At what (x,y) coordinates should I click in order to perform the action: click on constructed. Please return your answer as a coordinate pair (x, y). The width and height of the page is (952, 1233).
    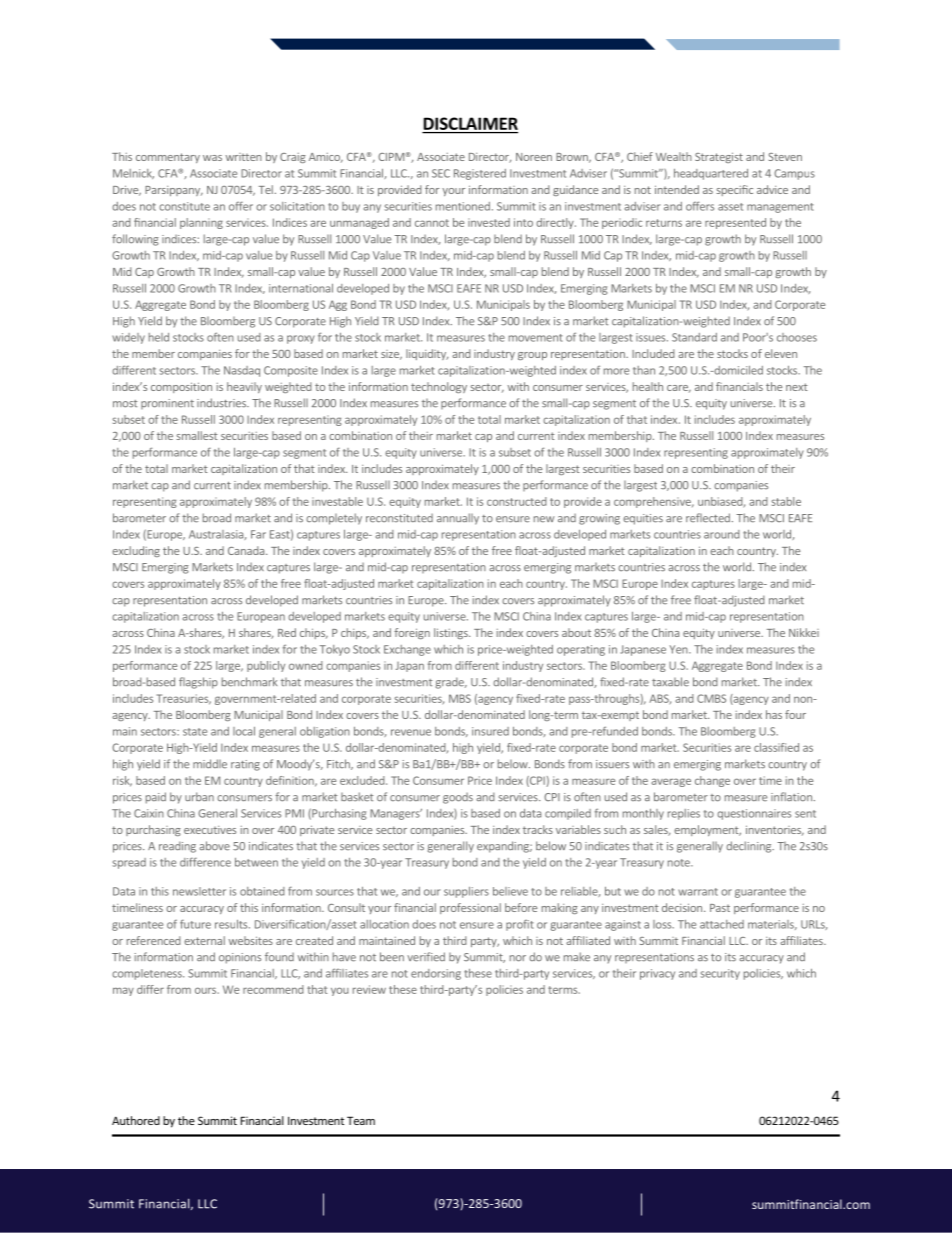
    Looking at the image, I should click on (517, 501).
